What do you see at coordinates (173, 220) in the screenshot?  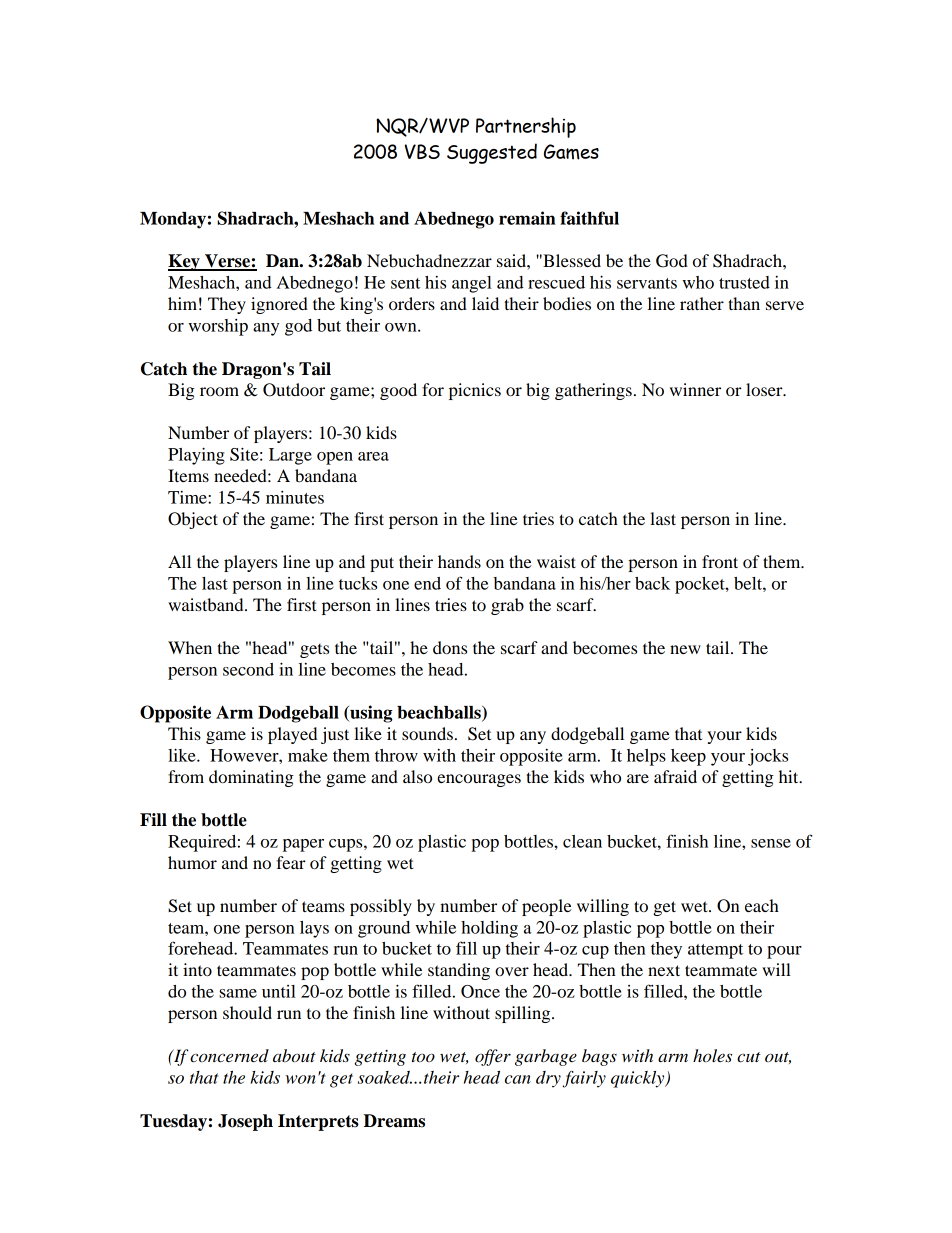 I see `Monday` at bounding box center [173, 220].
